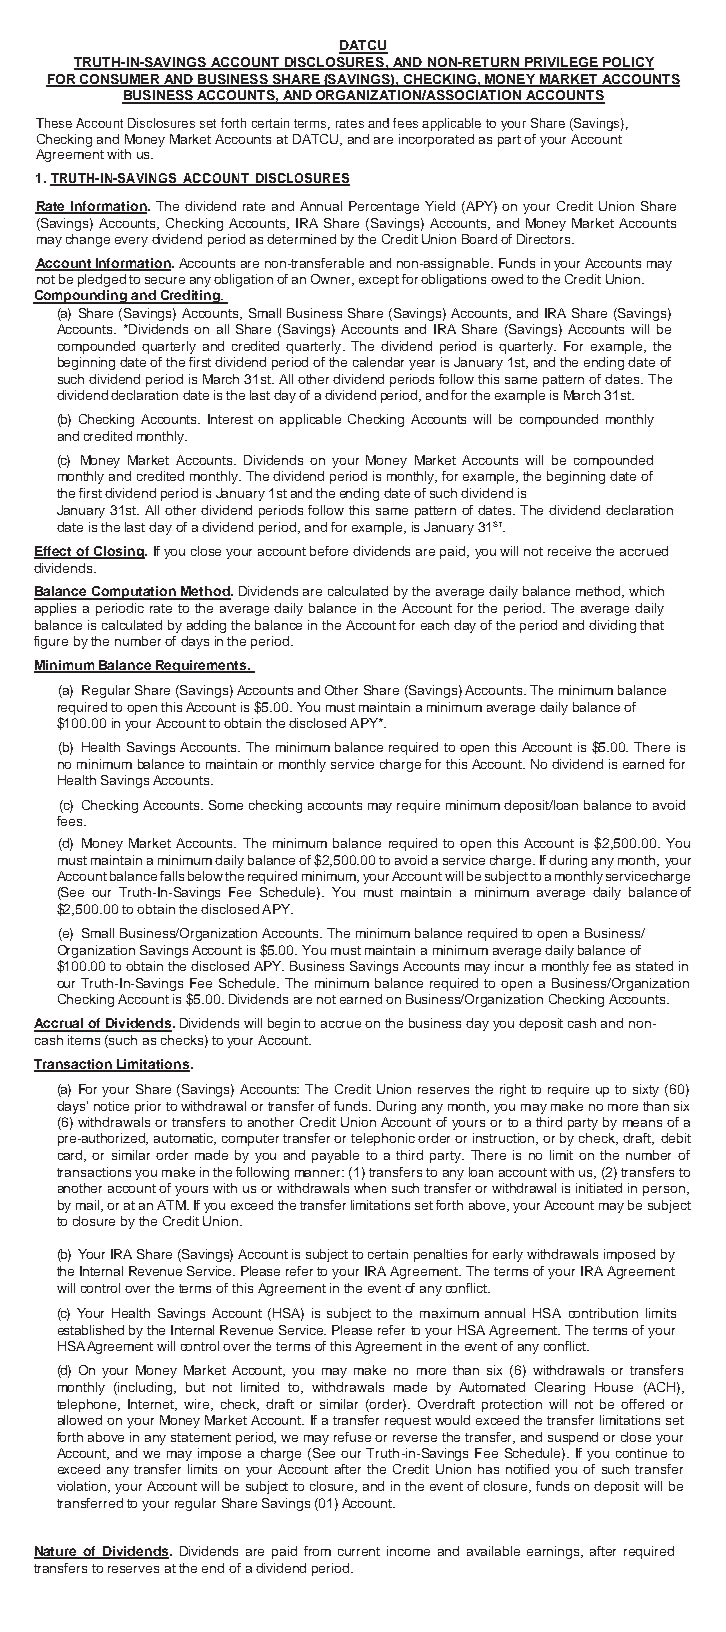 This page has height=1632, width=726. Describe the element at coordinates (83, 1487) in the page. I see `violation` at that location.
